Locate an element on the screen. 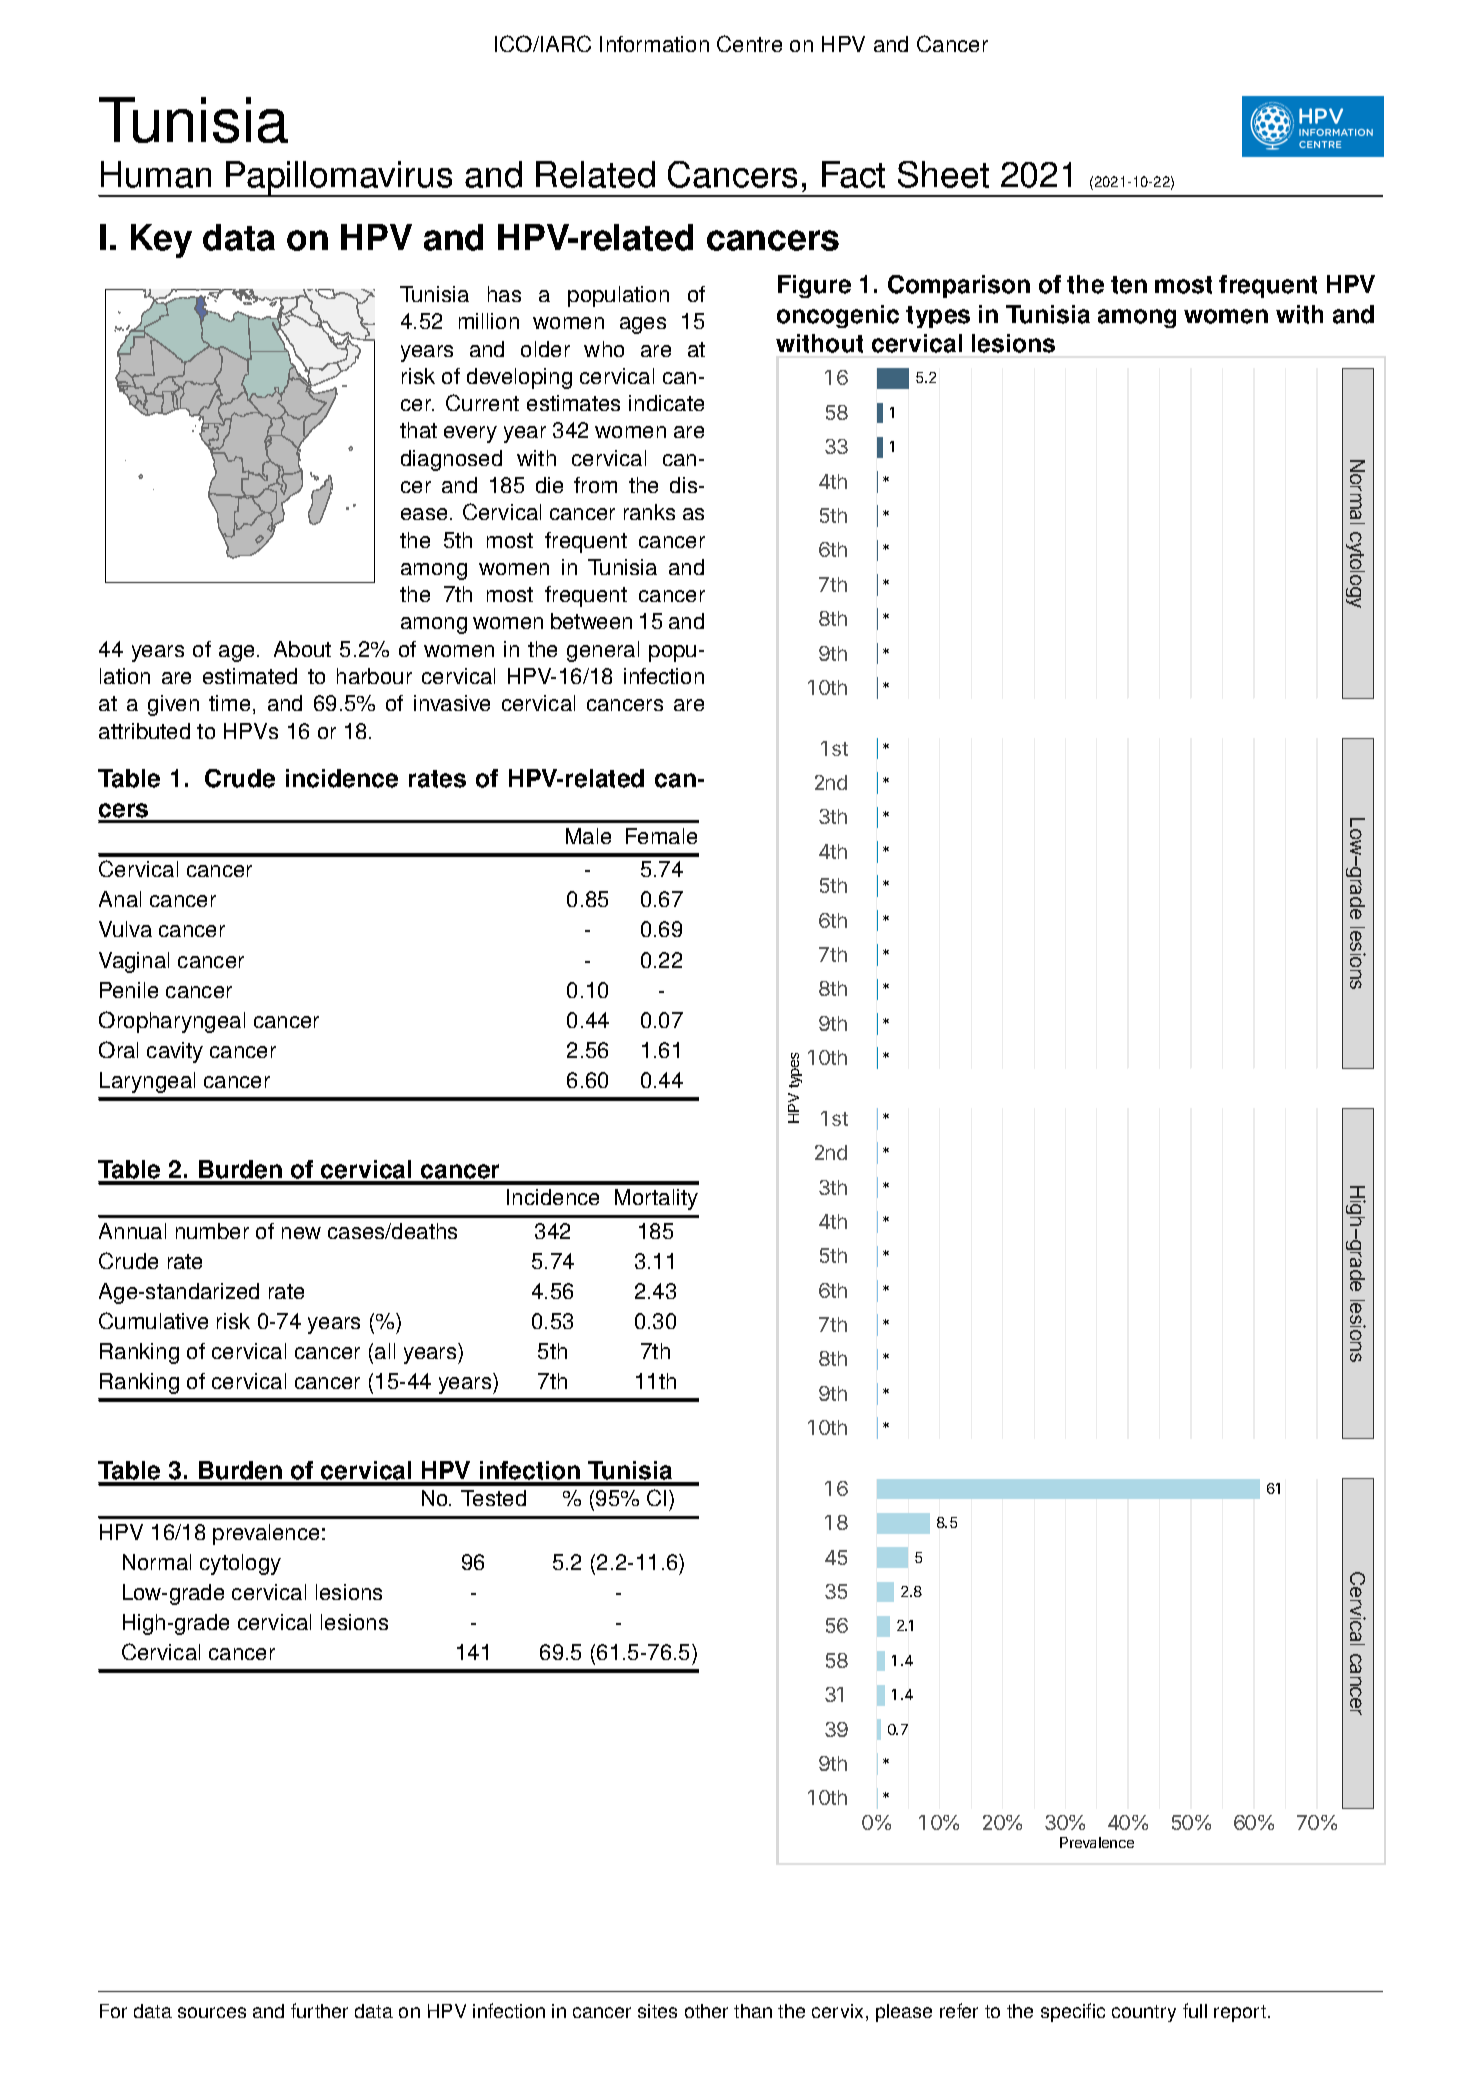  Mortality is located at coordinates (656, 1199).
